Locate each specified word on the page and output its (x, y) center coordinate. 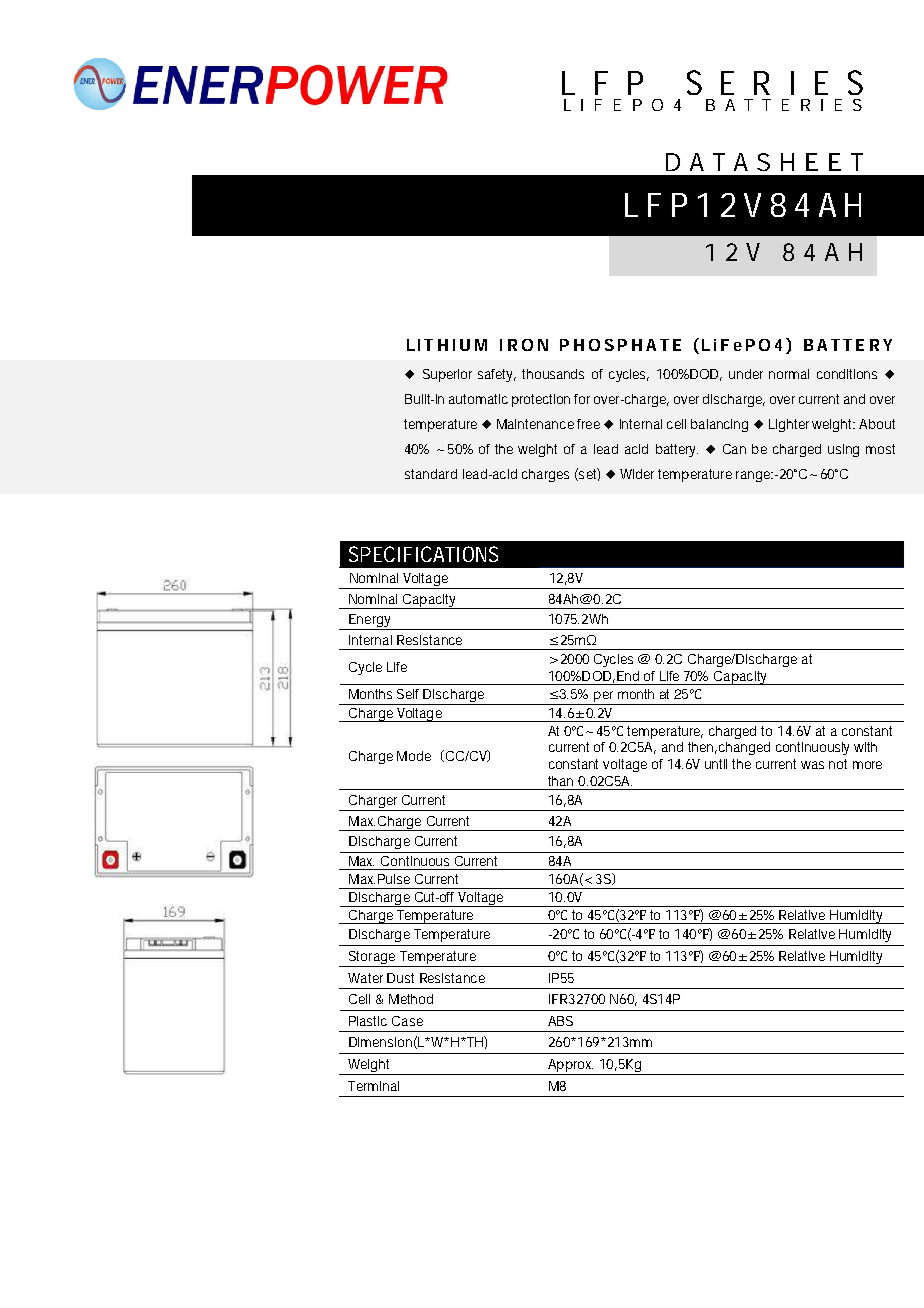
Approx (570, 1067)
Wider (637, 474)
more (867, 765)
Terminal (373, 1086)
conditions (847, 374)
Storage (372, 959)
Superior (447, 375)
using (843, 450)
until (716, 764)
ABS (560, 1021)
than (560, 781)
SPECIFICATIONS (423, 554)
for (582, 399)
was (812, 765)
